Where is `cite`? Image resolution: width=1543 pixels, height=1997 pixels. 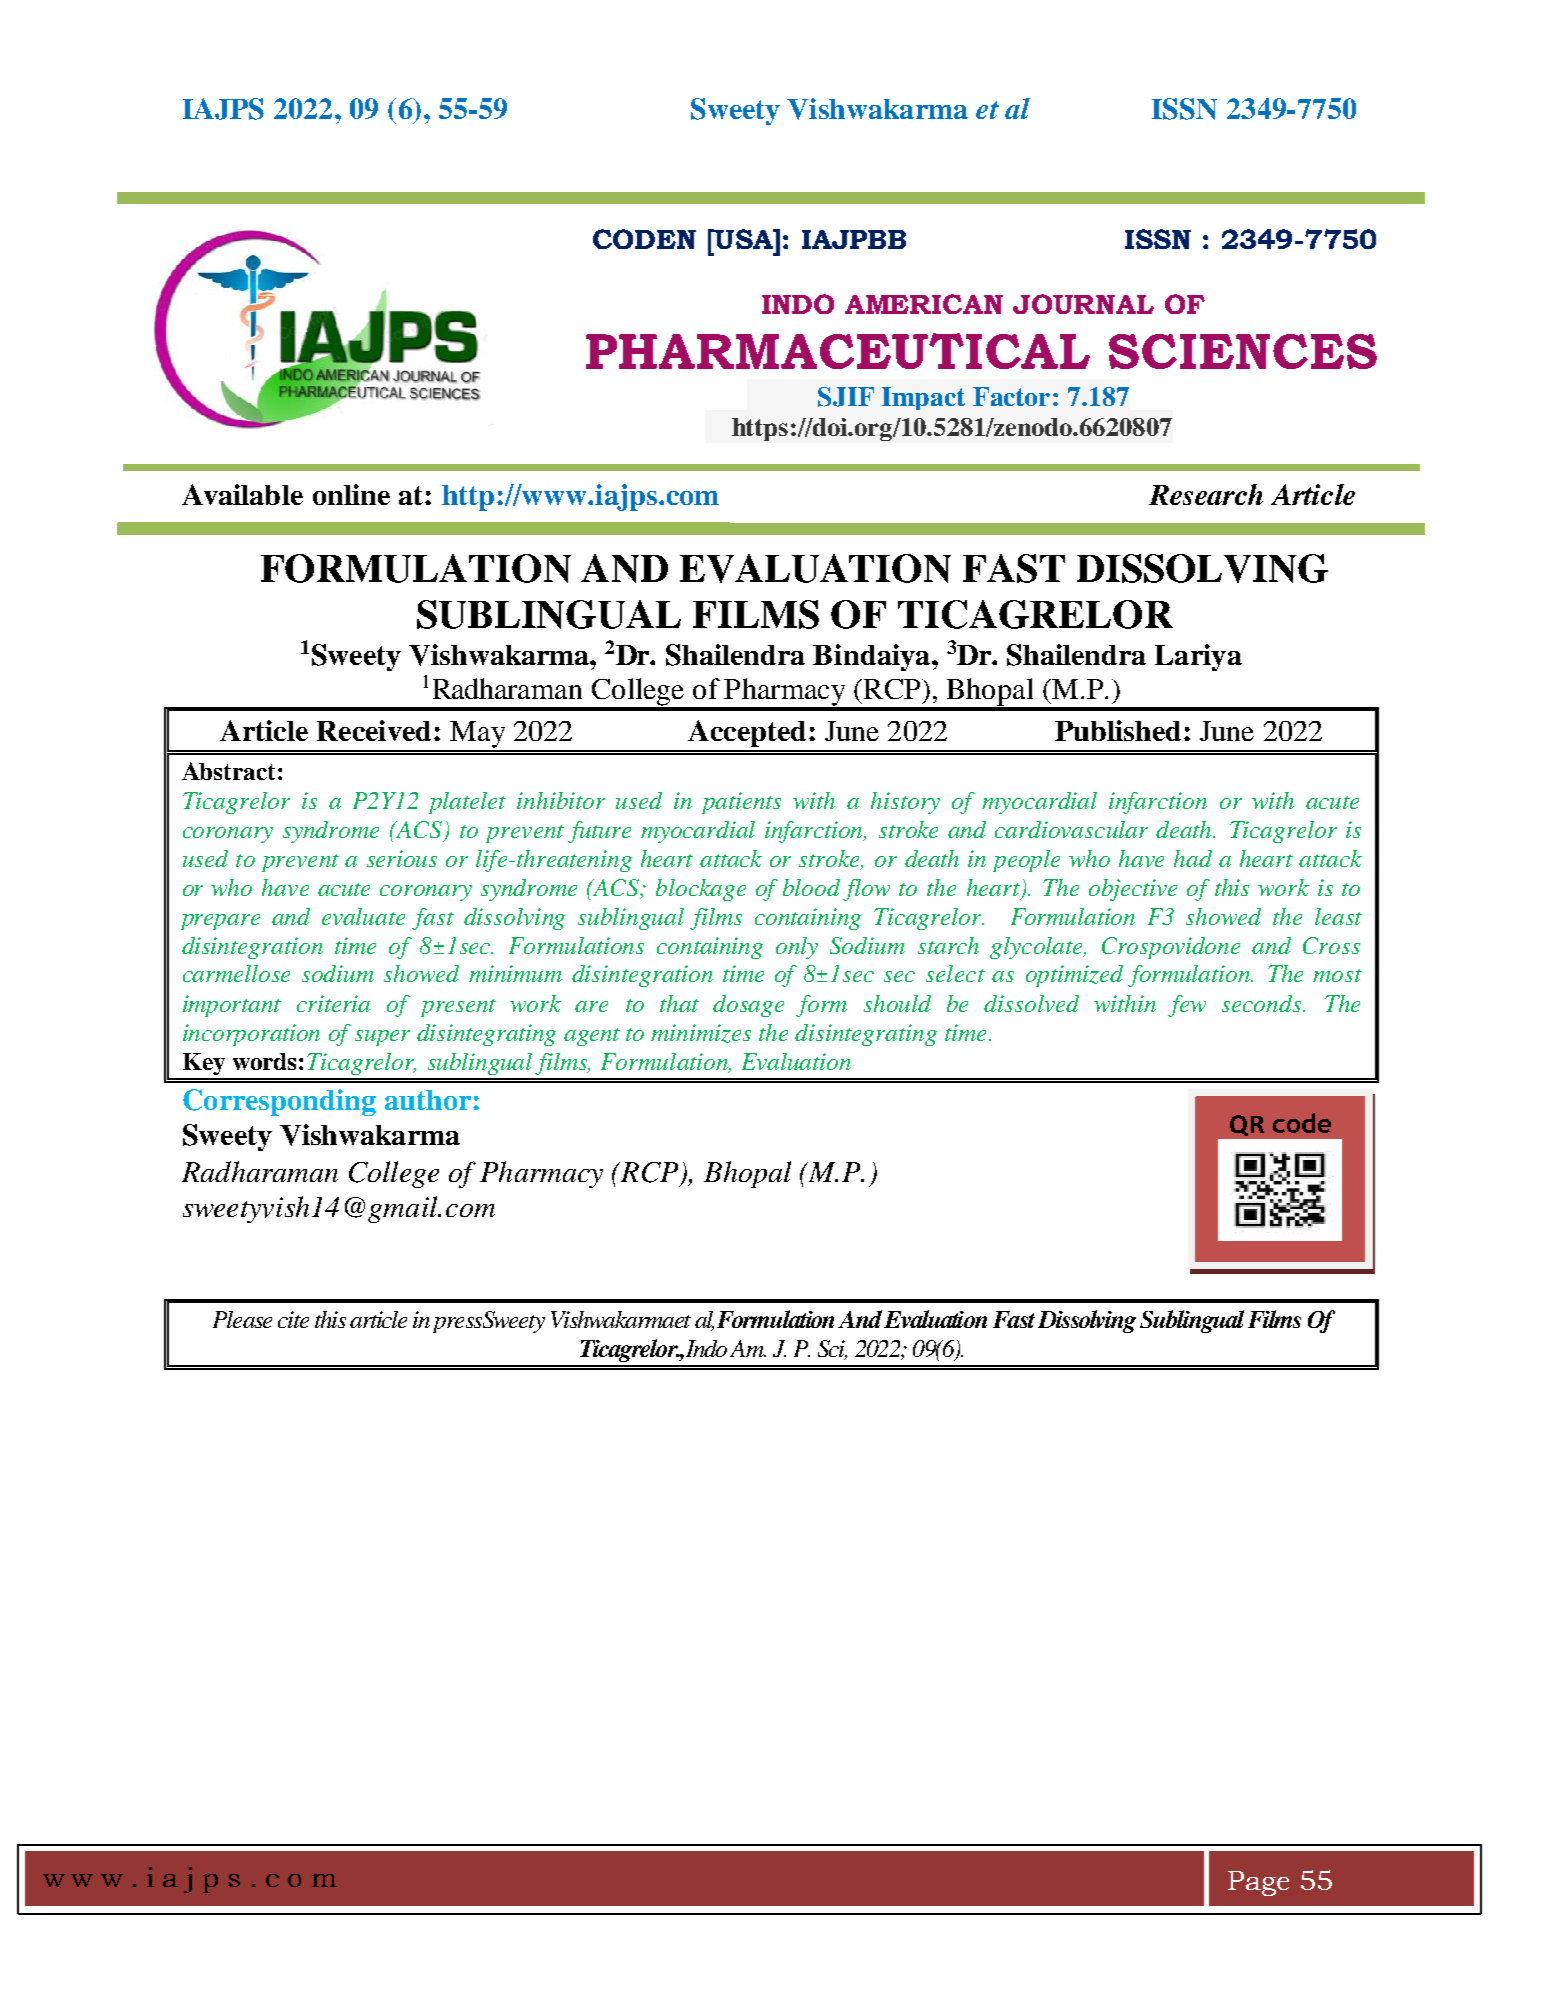 cite is located at coordinates (293, 1319).
